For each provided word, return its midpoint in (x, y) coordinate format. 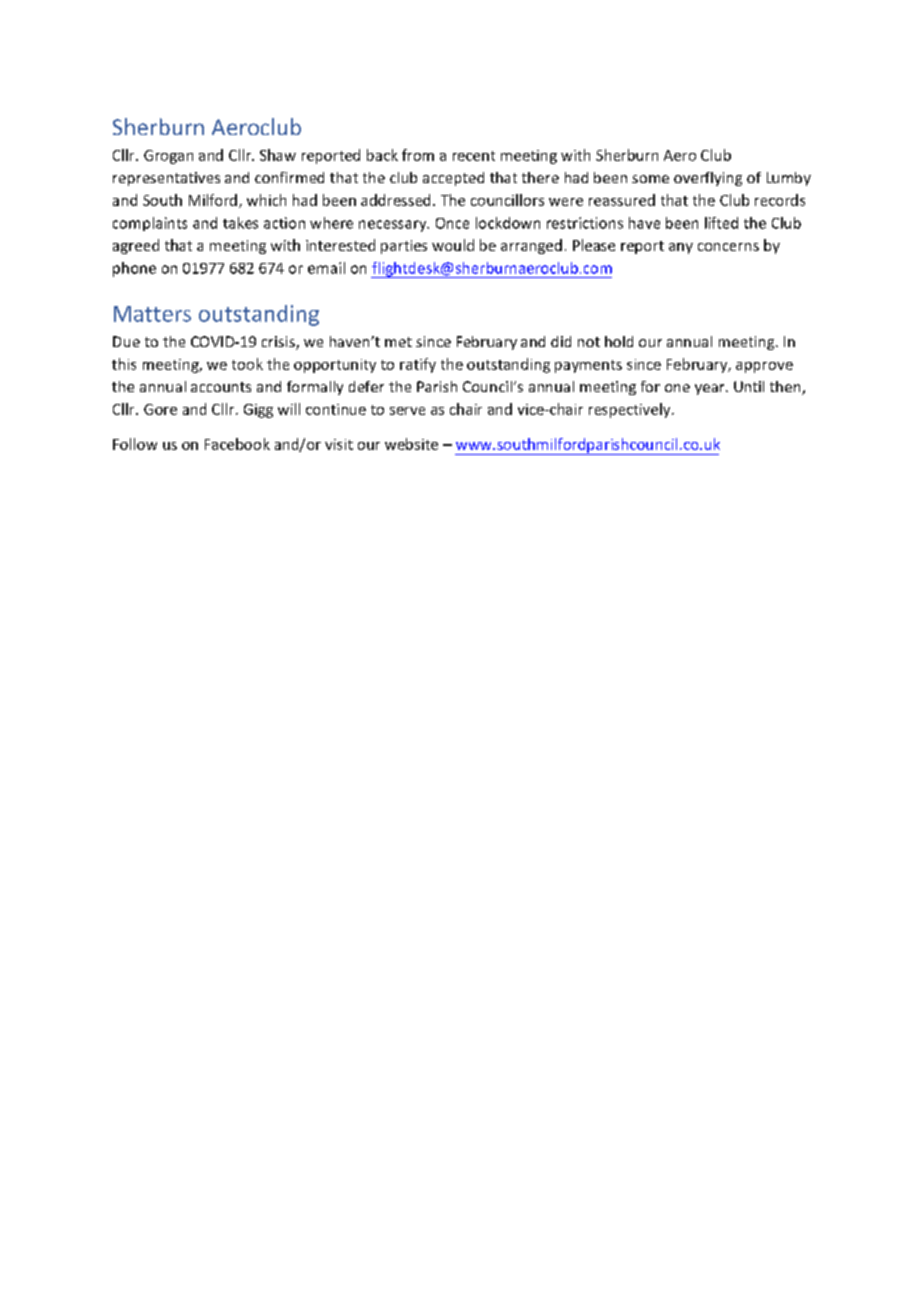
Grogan (168, 157)
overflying (708, 179)
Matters (152, 314)
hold (619, 341)
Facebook (237, 444)
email (326, 268)
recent (474, 156)
